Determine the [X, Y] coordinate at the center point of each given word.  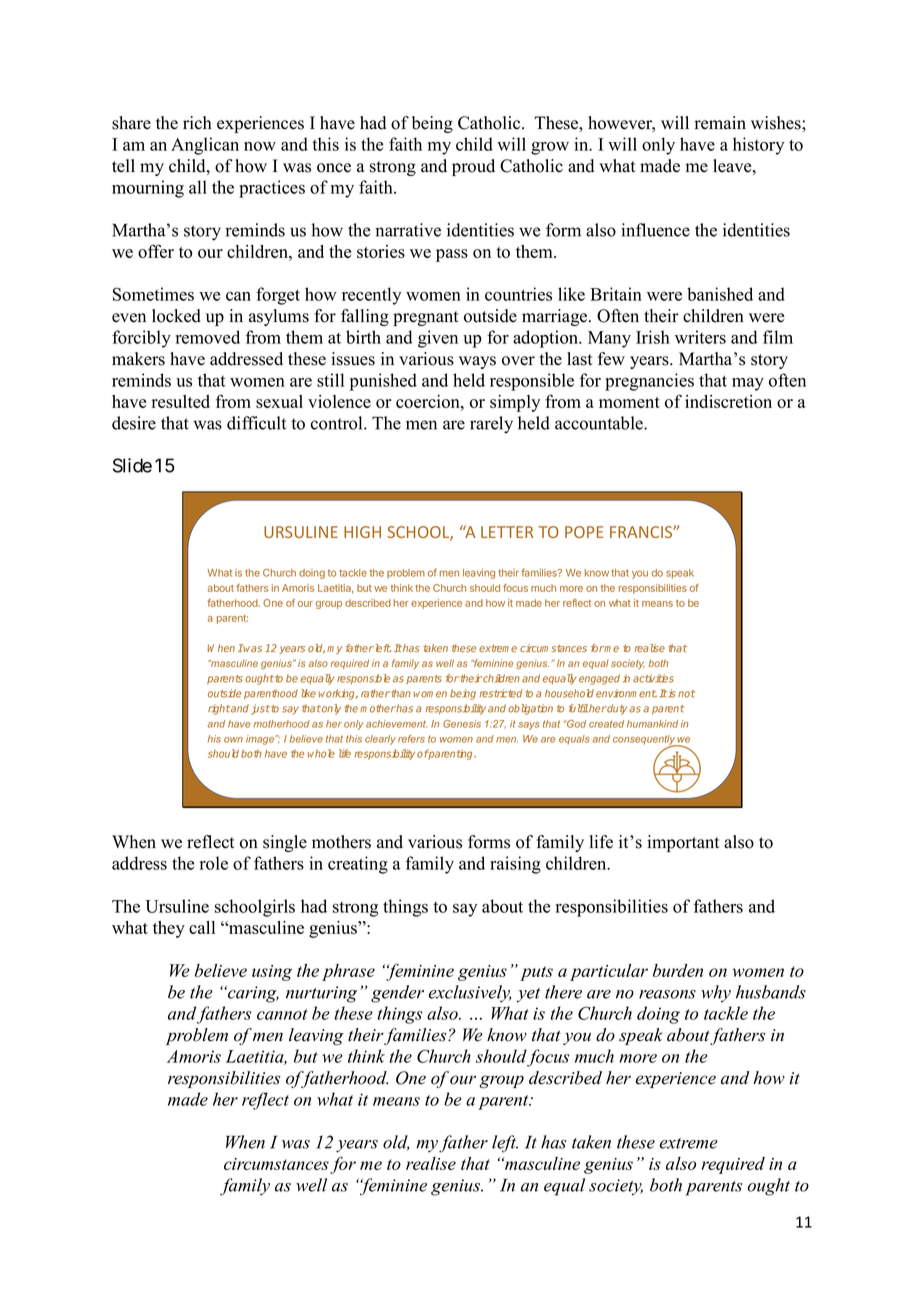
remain [720, 123]
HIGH [362, 532]
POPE [584, 532]
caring [252, 994]
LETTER [507, 532]
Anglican [205, 146]
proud [473, 167]
